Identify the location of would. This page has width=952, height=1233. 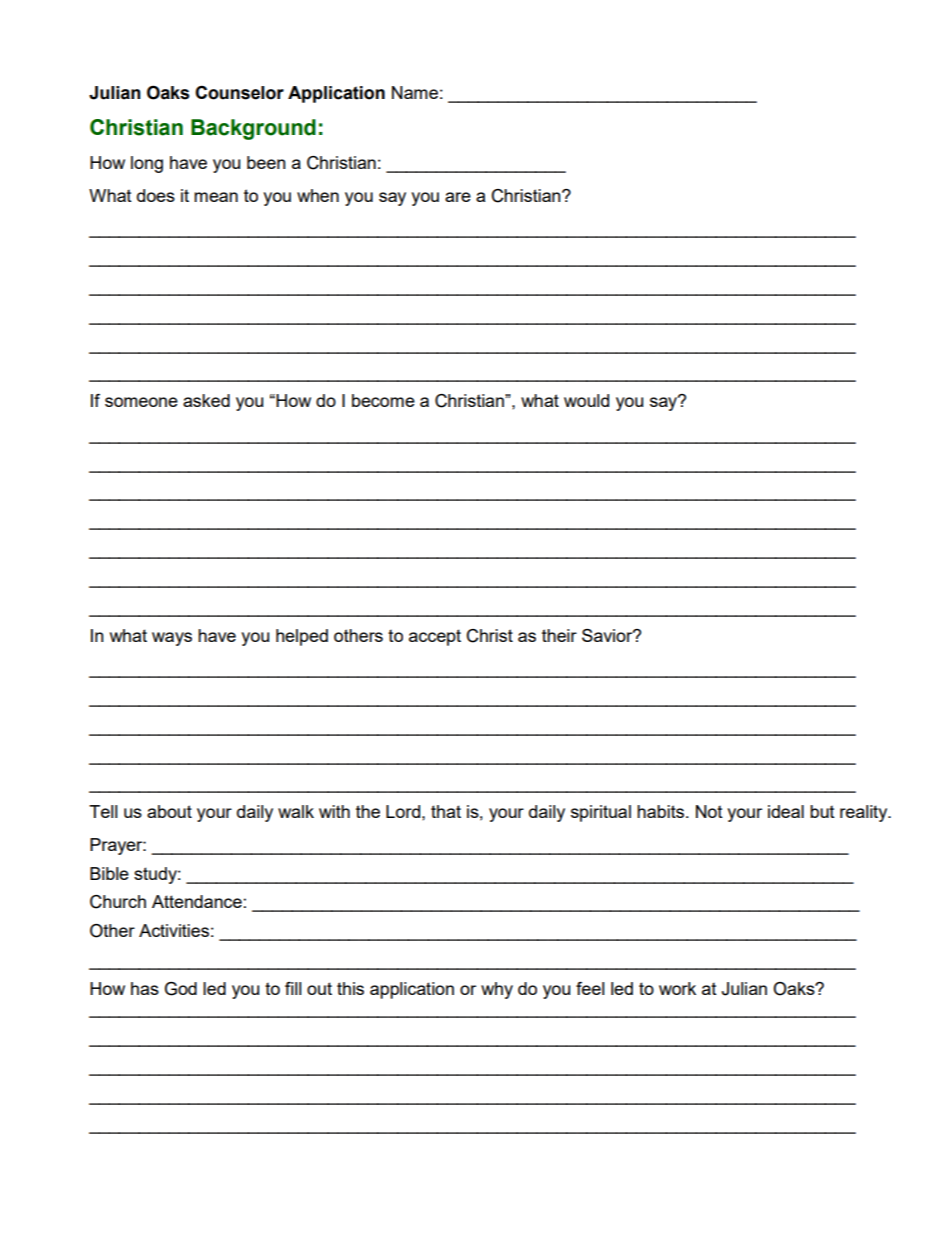
(586, 400).
